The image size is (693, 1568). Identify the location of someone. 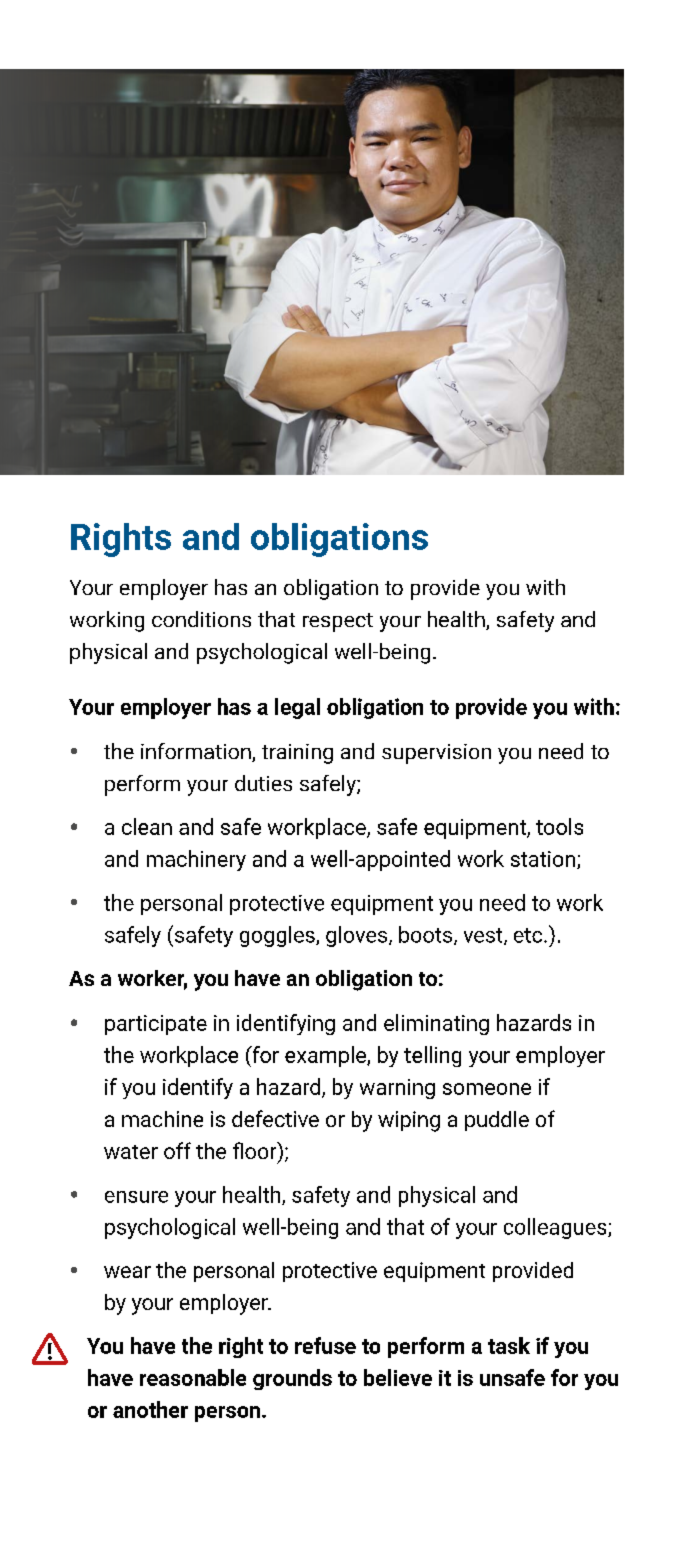
(487, 1089).
